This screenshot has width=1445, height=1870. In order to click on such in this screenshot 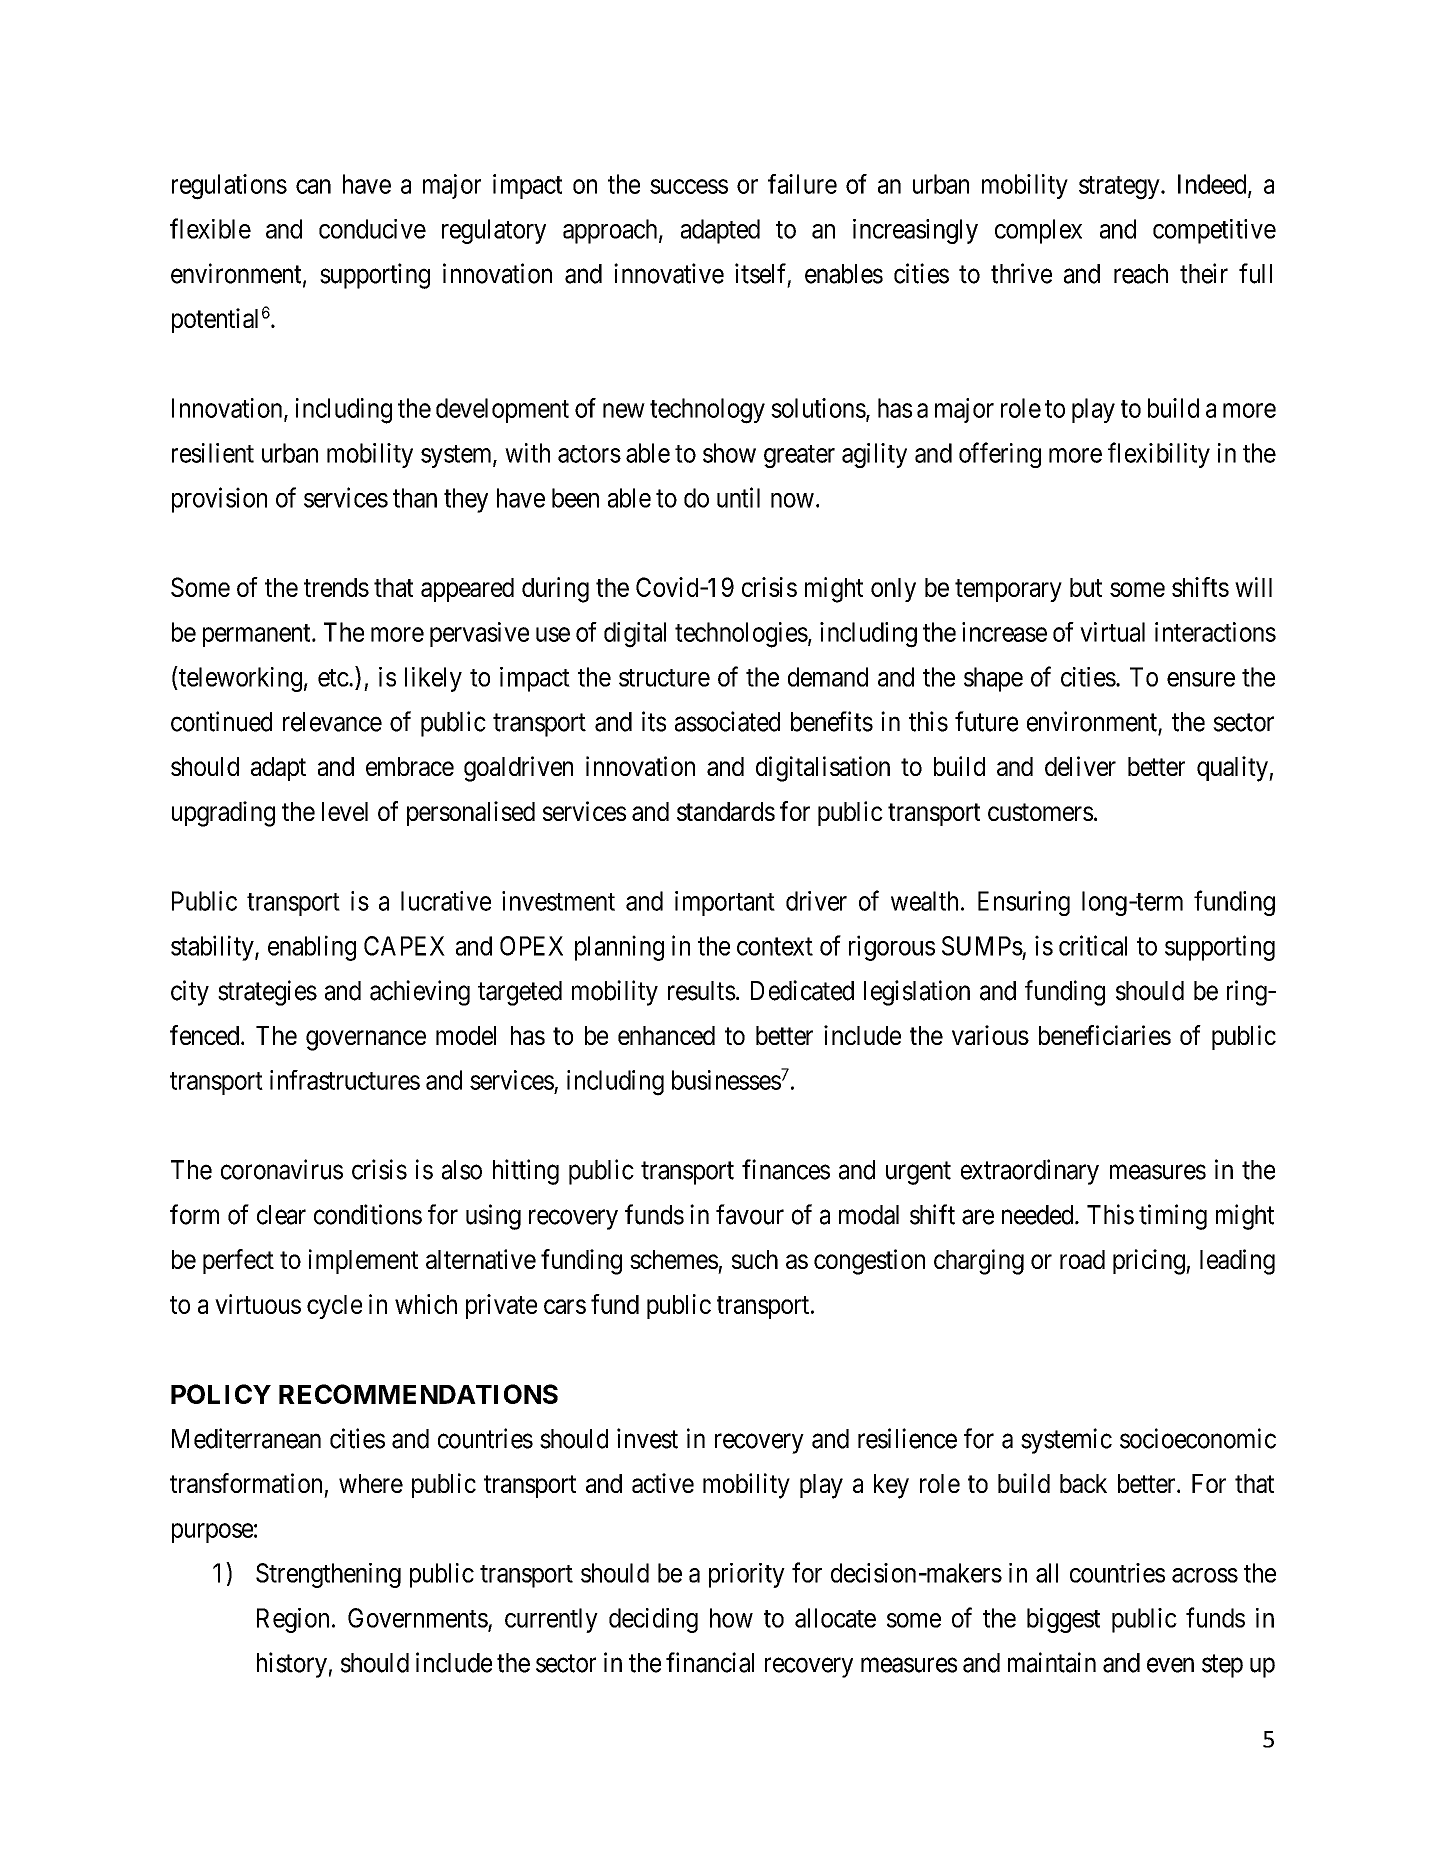, I will do `click(755, 1259)`.
